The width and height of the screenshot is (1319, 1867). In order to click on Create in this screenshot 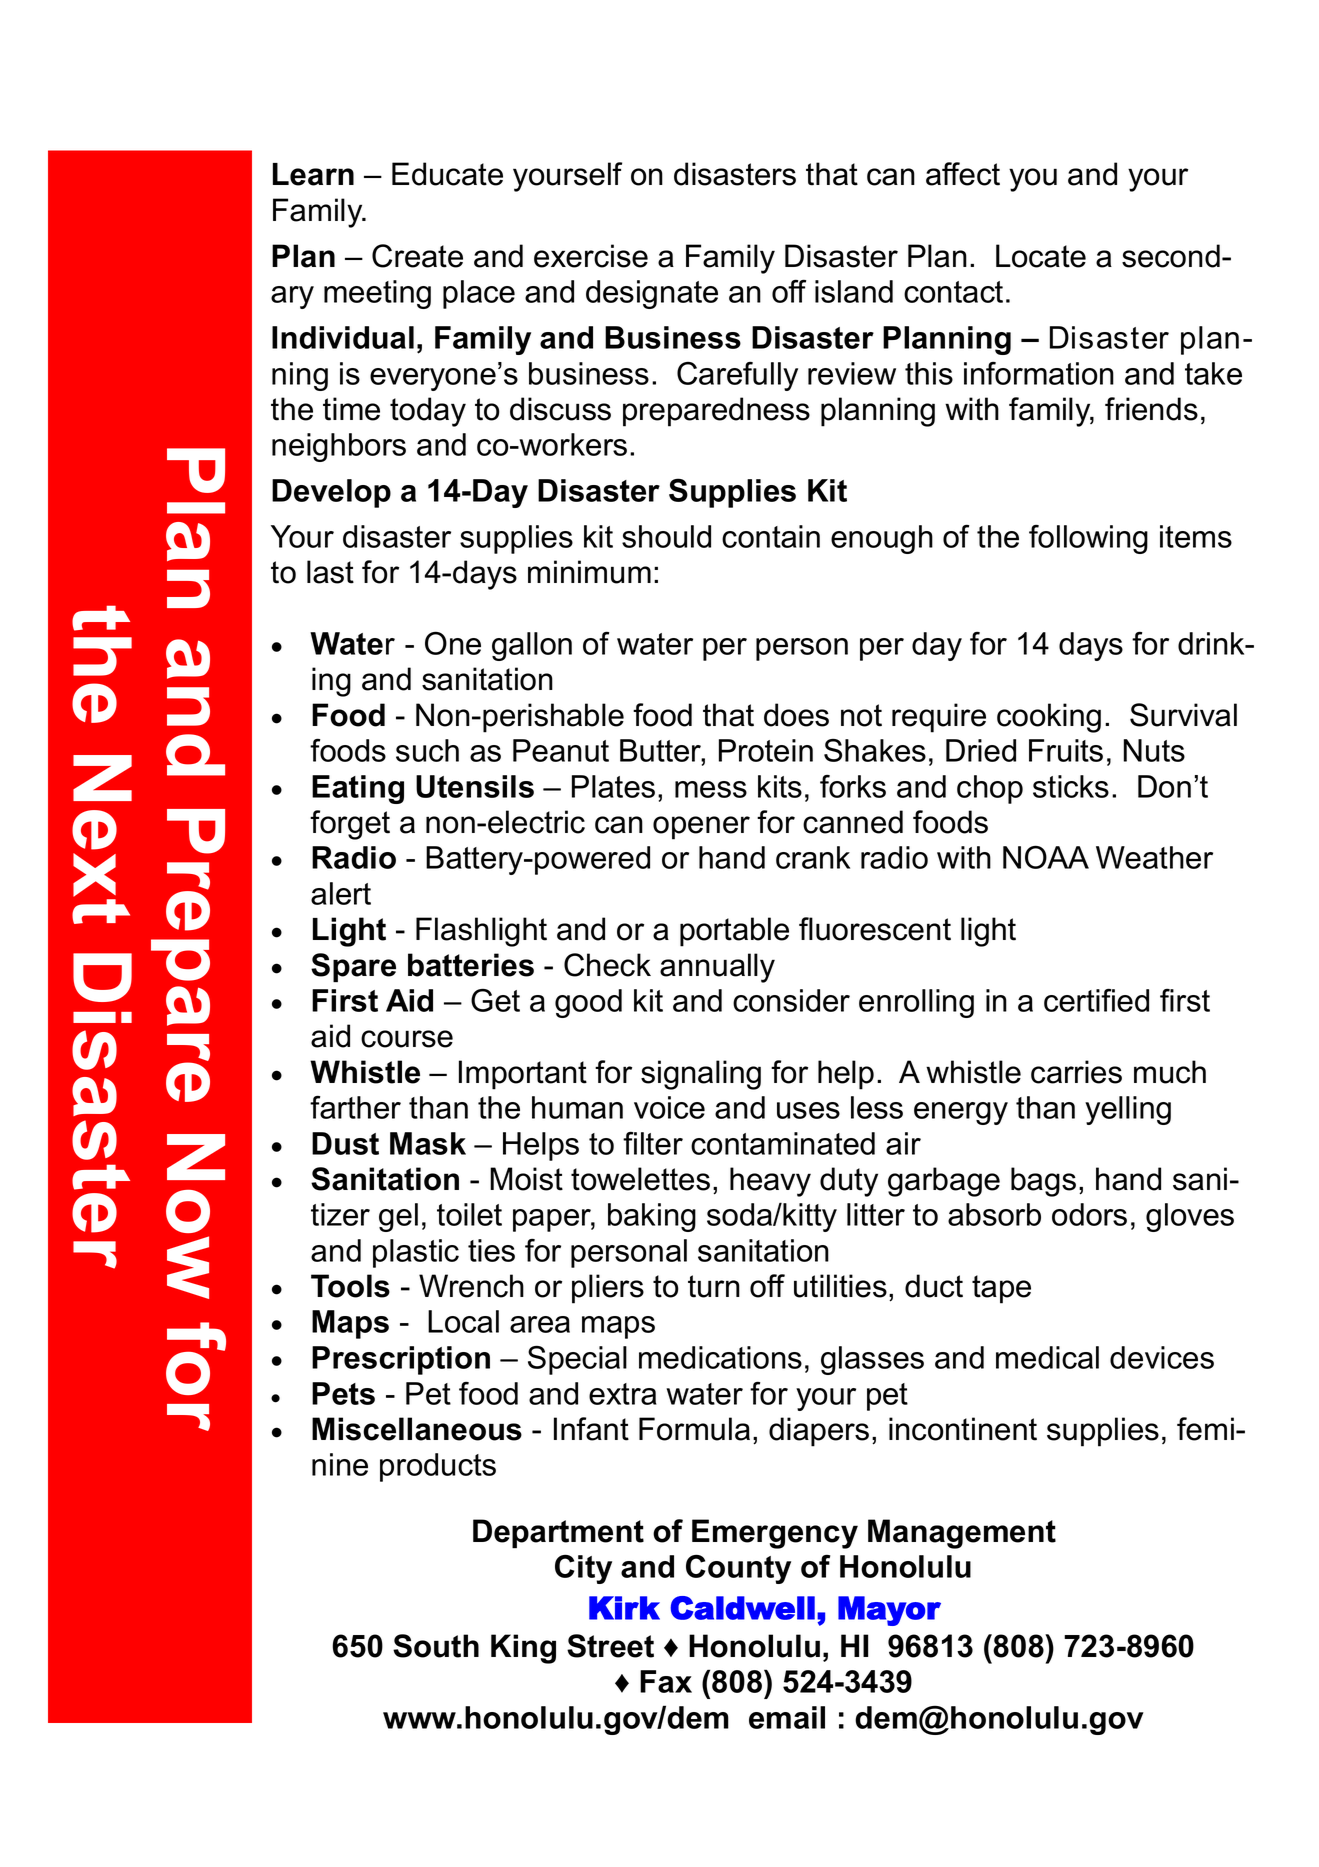, I will do `click(417, 256)`.
